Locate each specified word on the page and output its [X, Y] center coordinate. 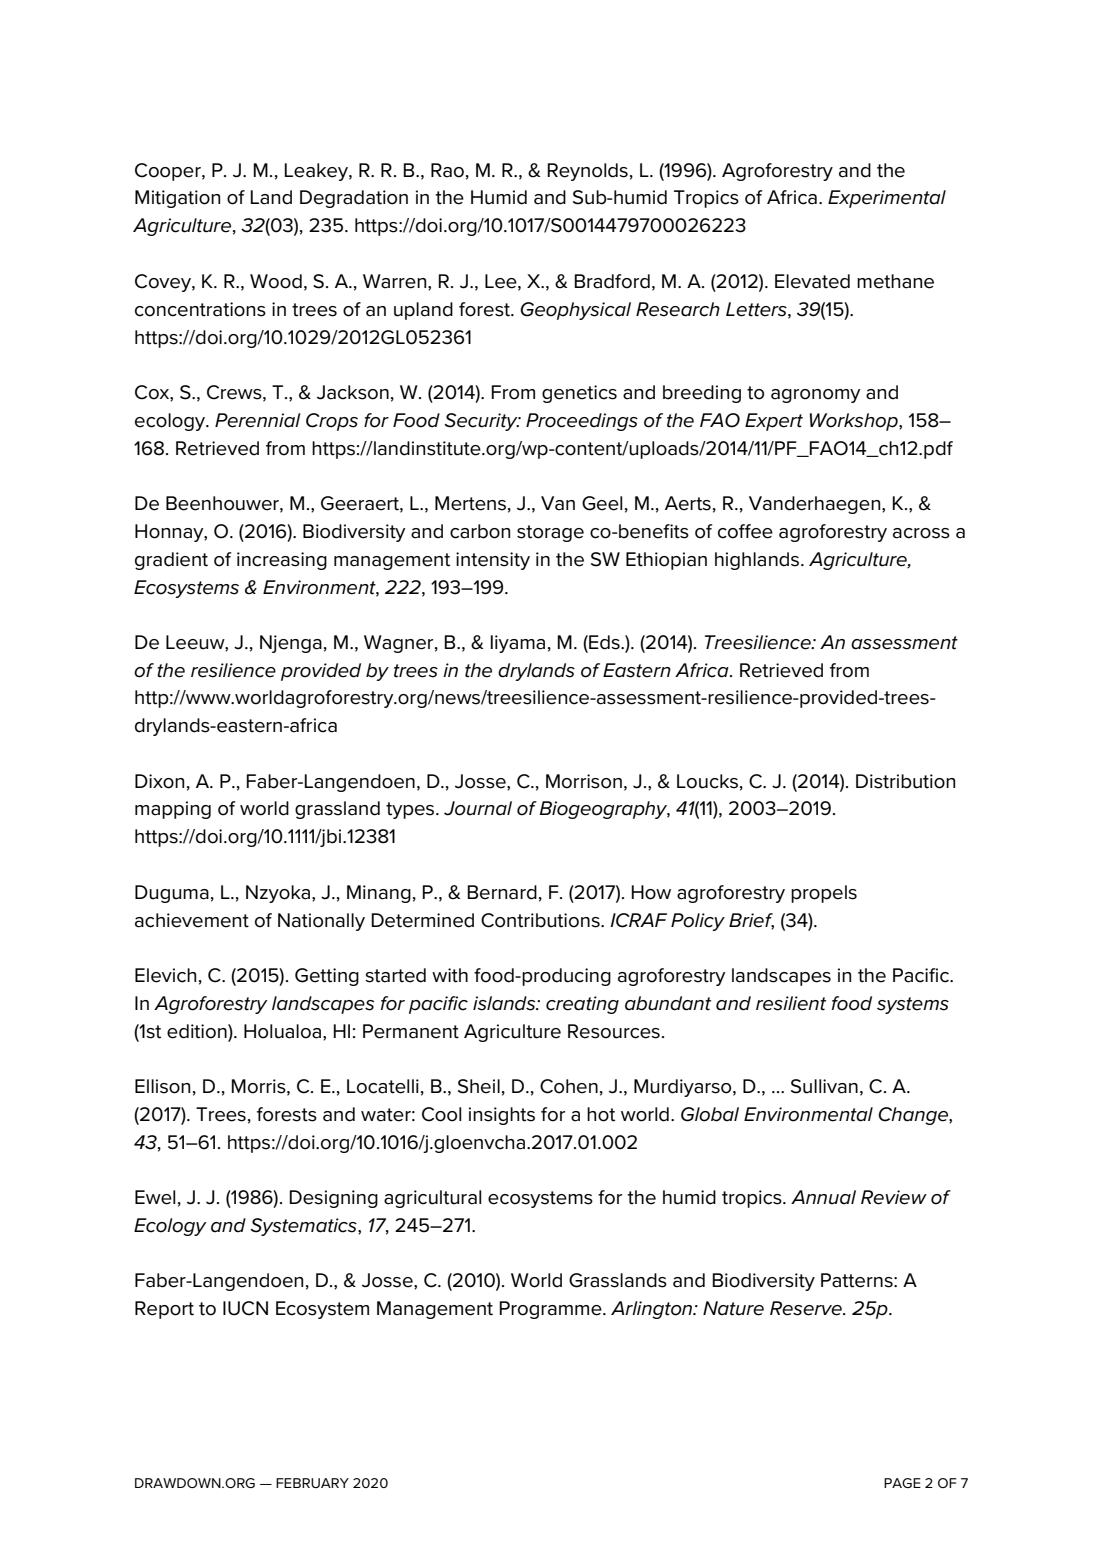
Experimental [887, 199]
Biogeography [604, 810]
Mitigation [177, 199]
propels [824, 894]
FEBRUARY [312, 1483]
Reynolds [587, 172]
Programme [551, 1310]
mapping [173, 810]
